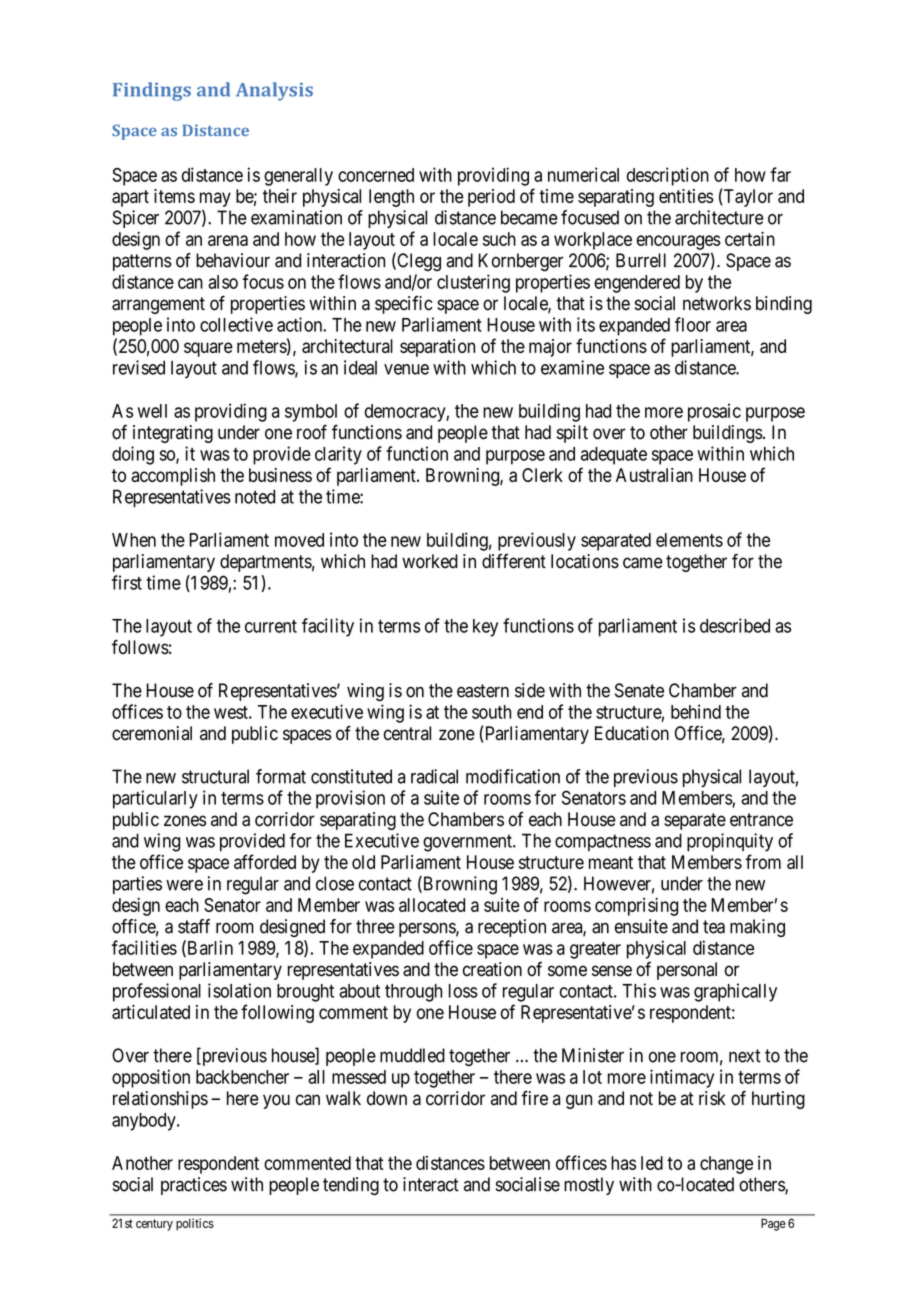 This screenshot has width=924, height=1308. Describe the element at coordinates (140, 647) in the screenshot. I see `follows` at that location.
